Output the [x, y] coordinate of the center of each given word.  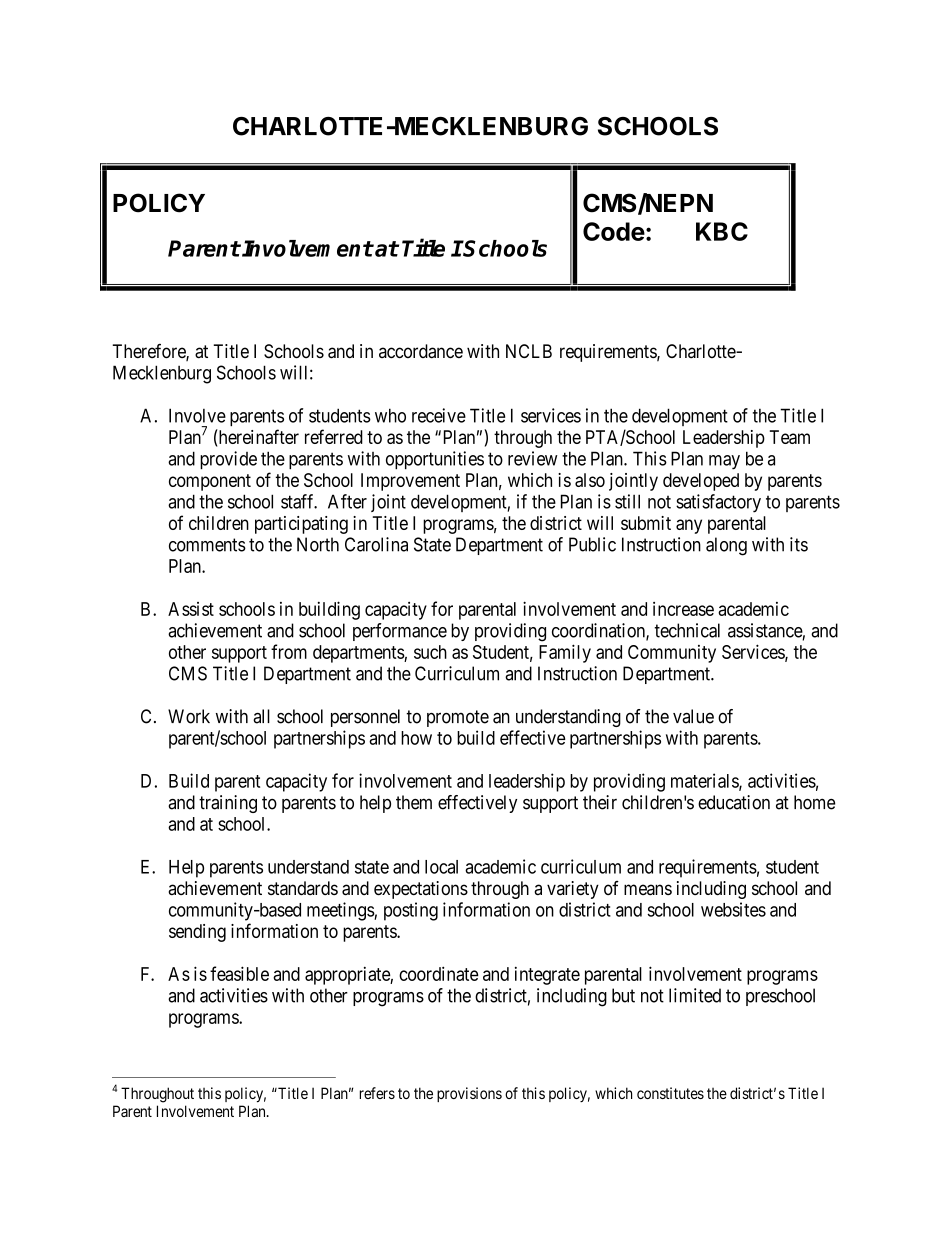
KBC [722, 231]
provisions [469, 1094]
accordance [421, 351]
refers [377, 1093]
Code [614, 231]
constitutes [670, 1093]
